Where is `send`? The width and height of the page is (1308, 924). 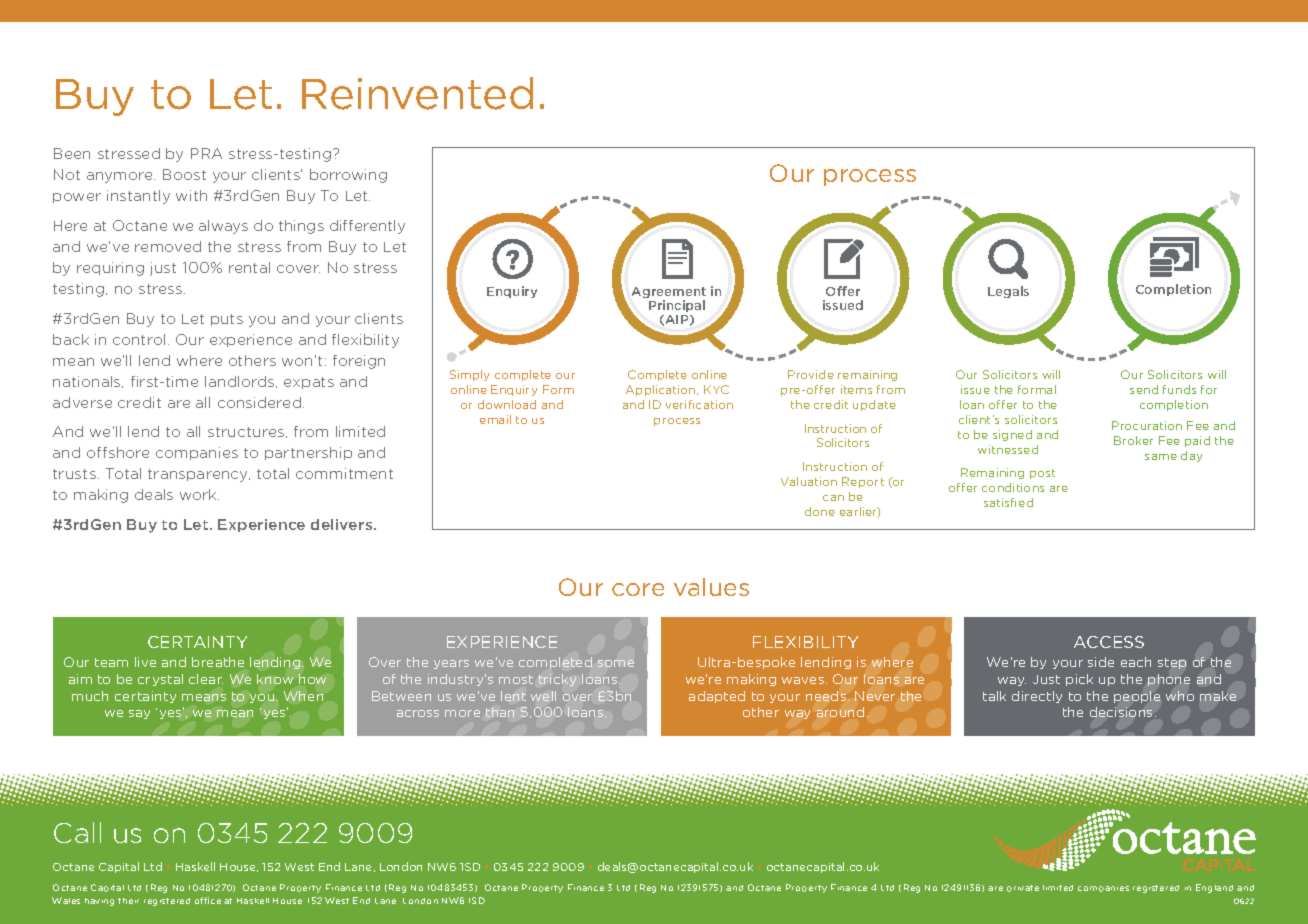
send is located at coordinates (1144, 389).
